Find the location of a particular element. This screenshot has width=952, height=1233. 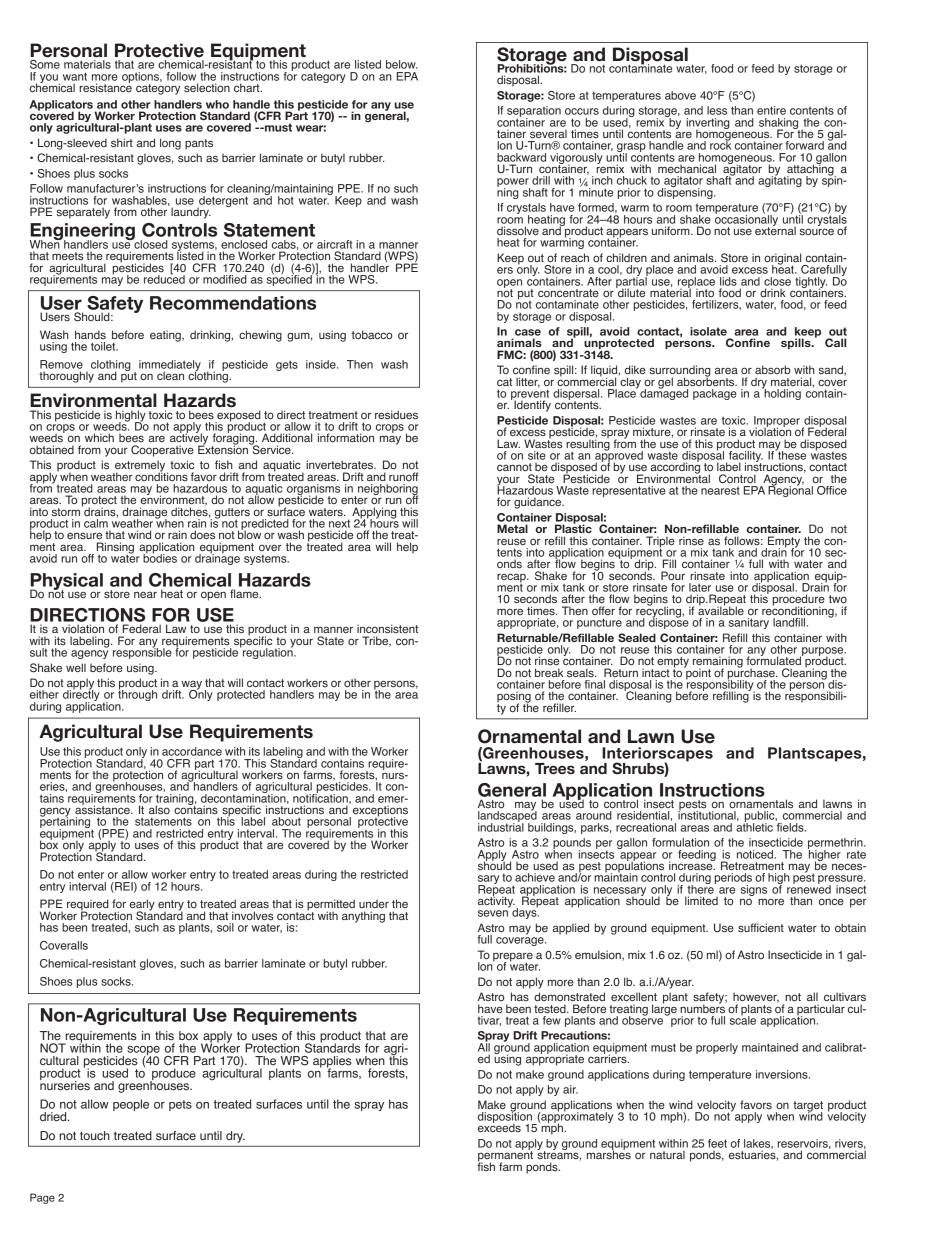

below is located at coordinates (402, 64).
